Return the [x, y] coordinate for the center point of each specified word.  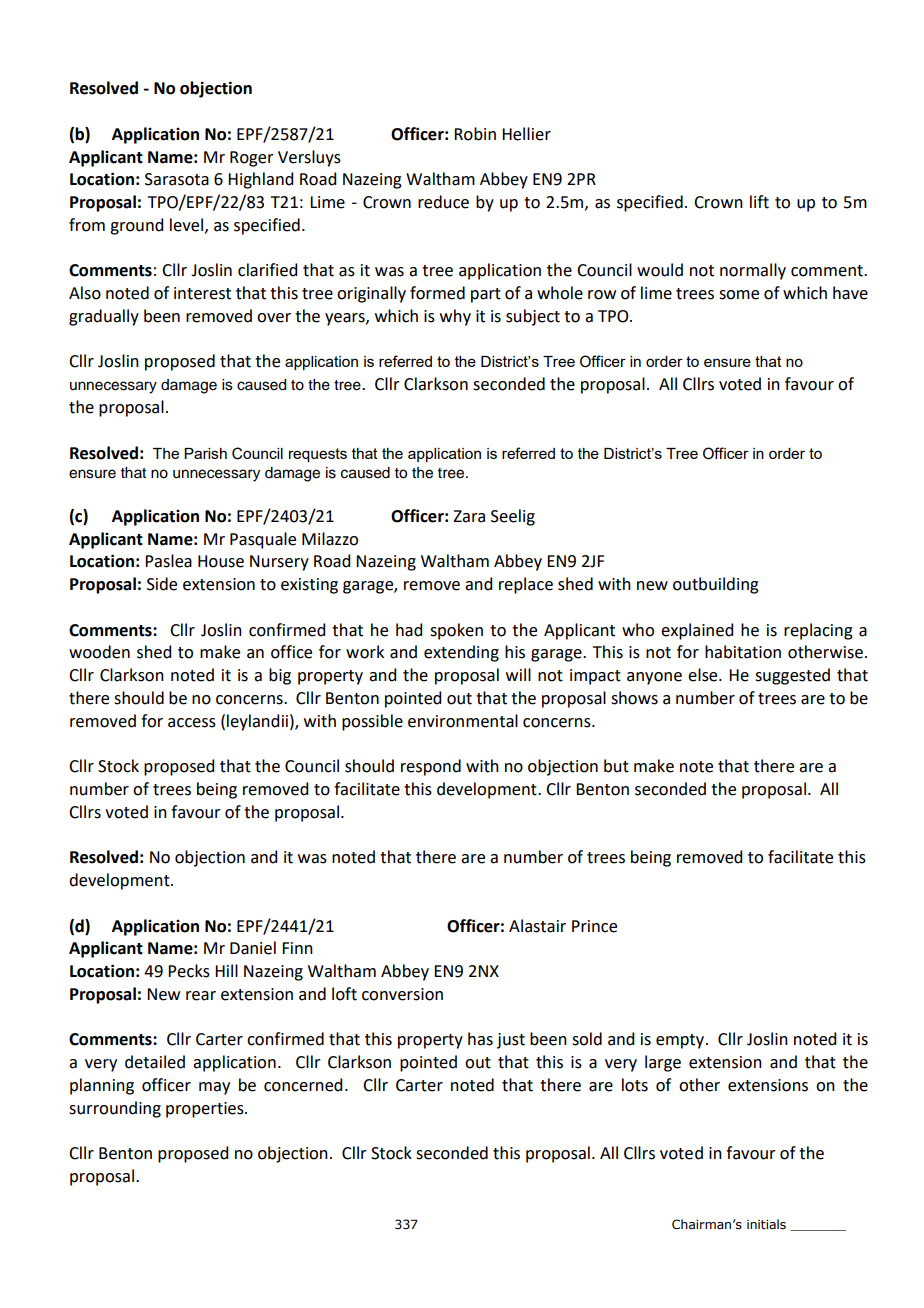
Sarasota [177, 179]
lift [759, 202]
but [616, 766]
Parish [205, 453]
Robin [475, 134]
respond [431, 767]
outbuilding [716, 585]
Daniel [253, 948]
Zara [469, 516]
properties [206, 1110]
